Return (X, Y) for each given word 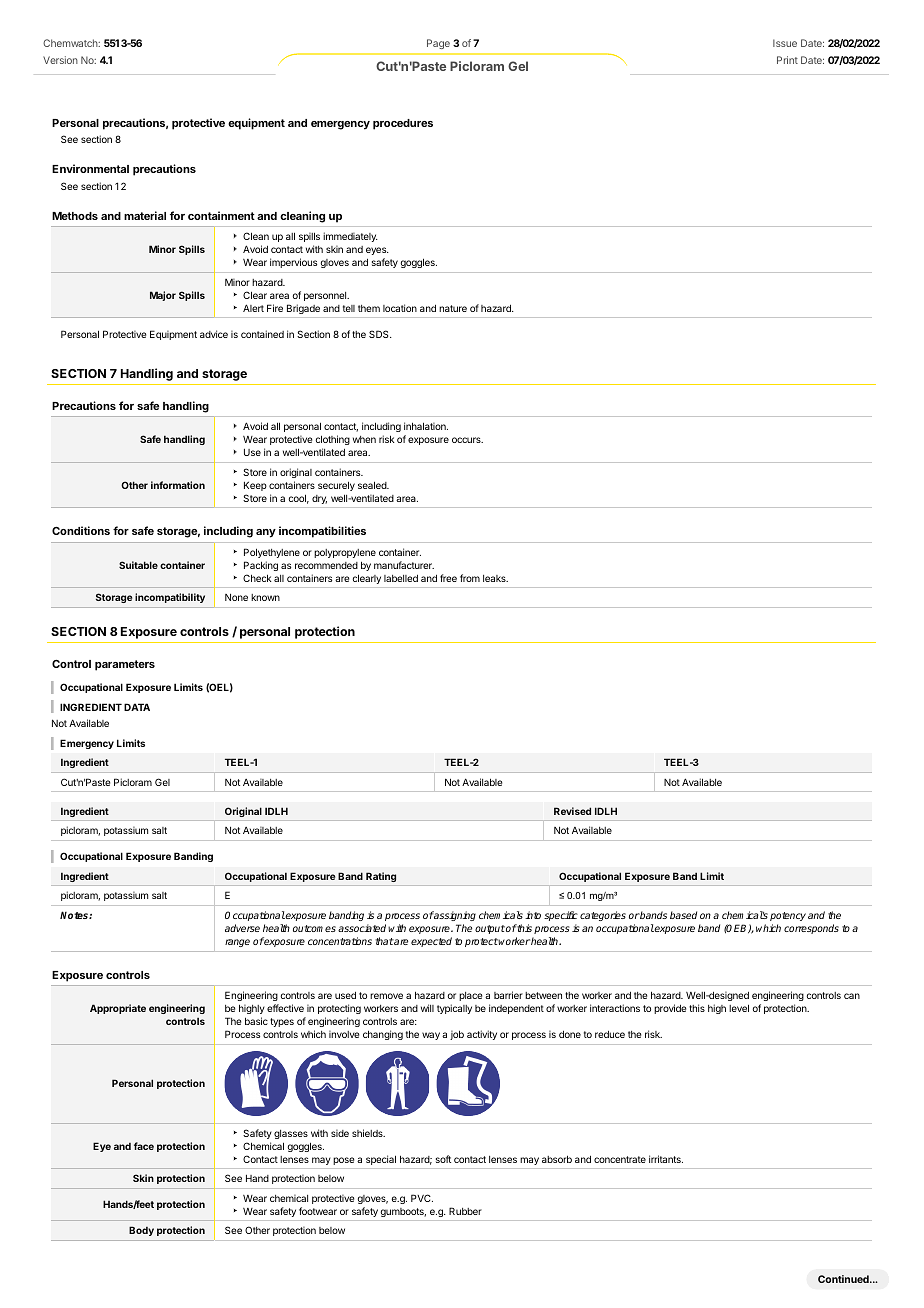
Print (787, 60)
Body (141, 1231)
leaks (495, 578)
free (448, 578)
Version (60, 60)
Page (438, 44)
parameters (125, 665)
